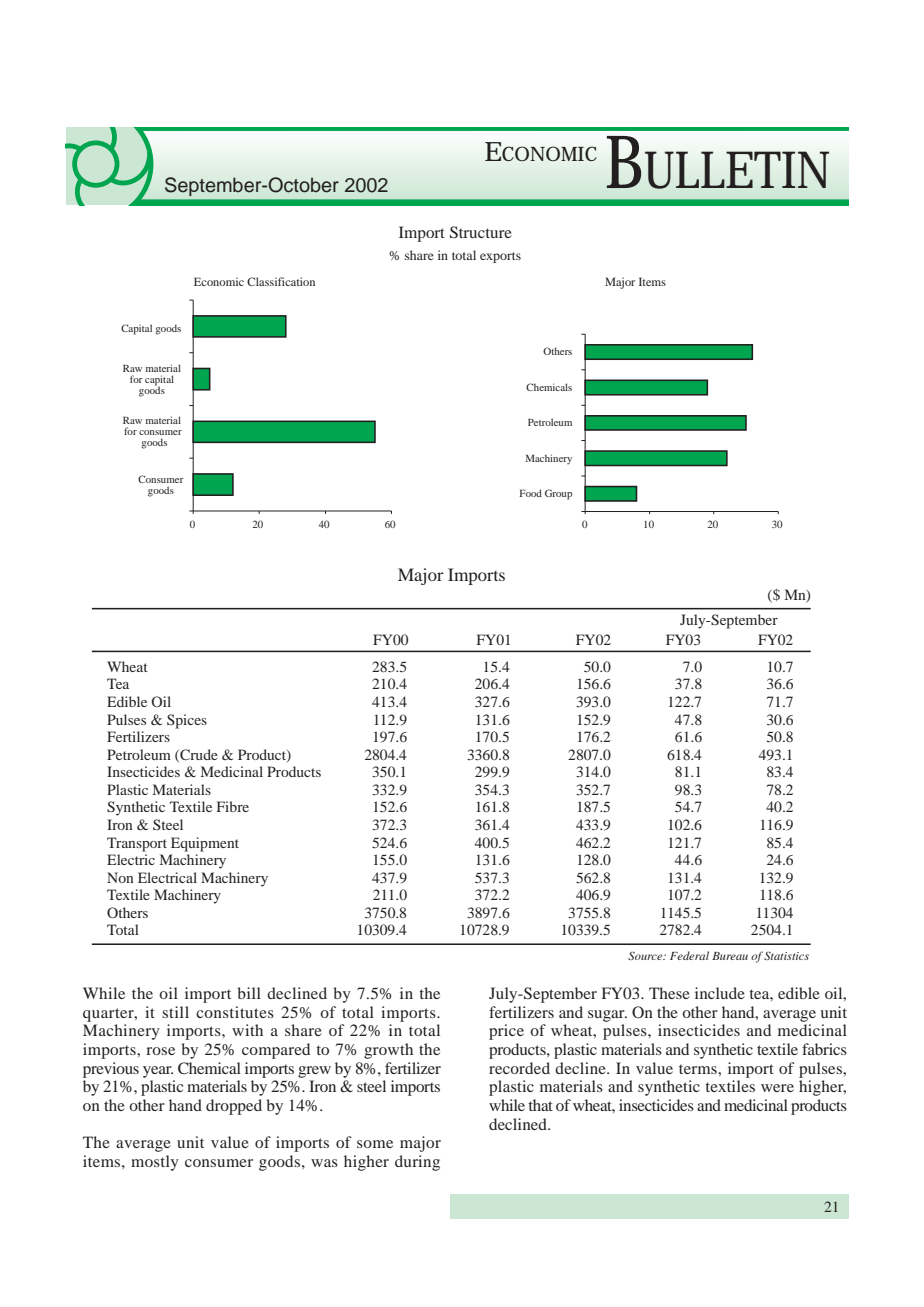 This page has height=1307, width=924. I want to click on dropped, so click(234, 1107).
